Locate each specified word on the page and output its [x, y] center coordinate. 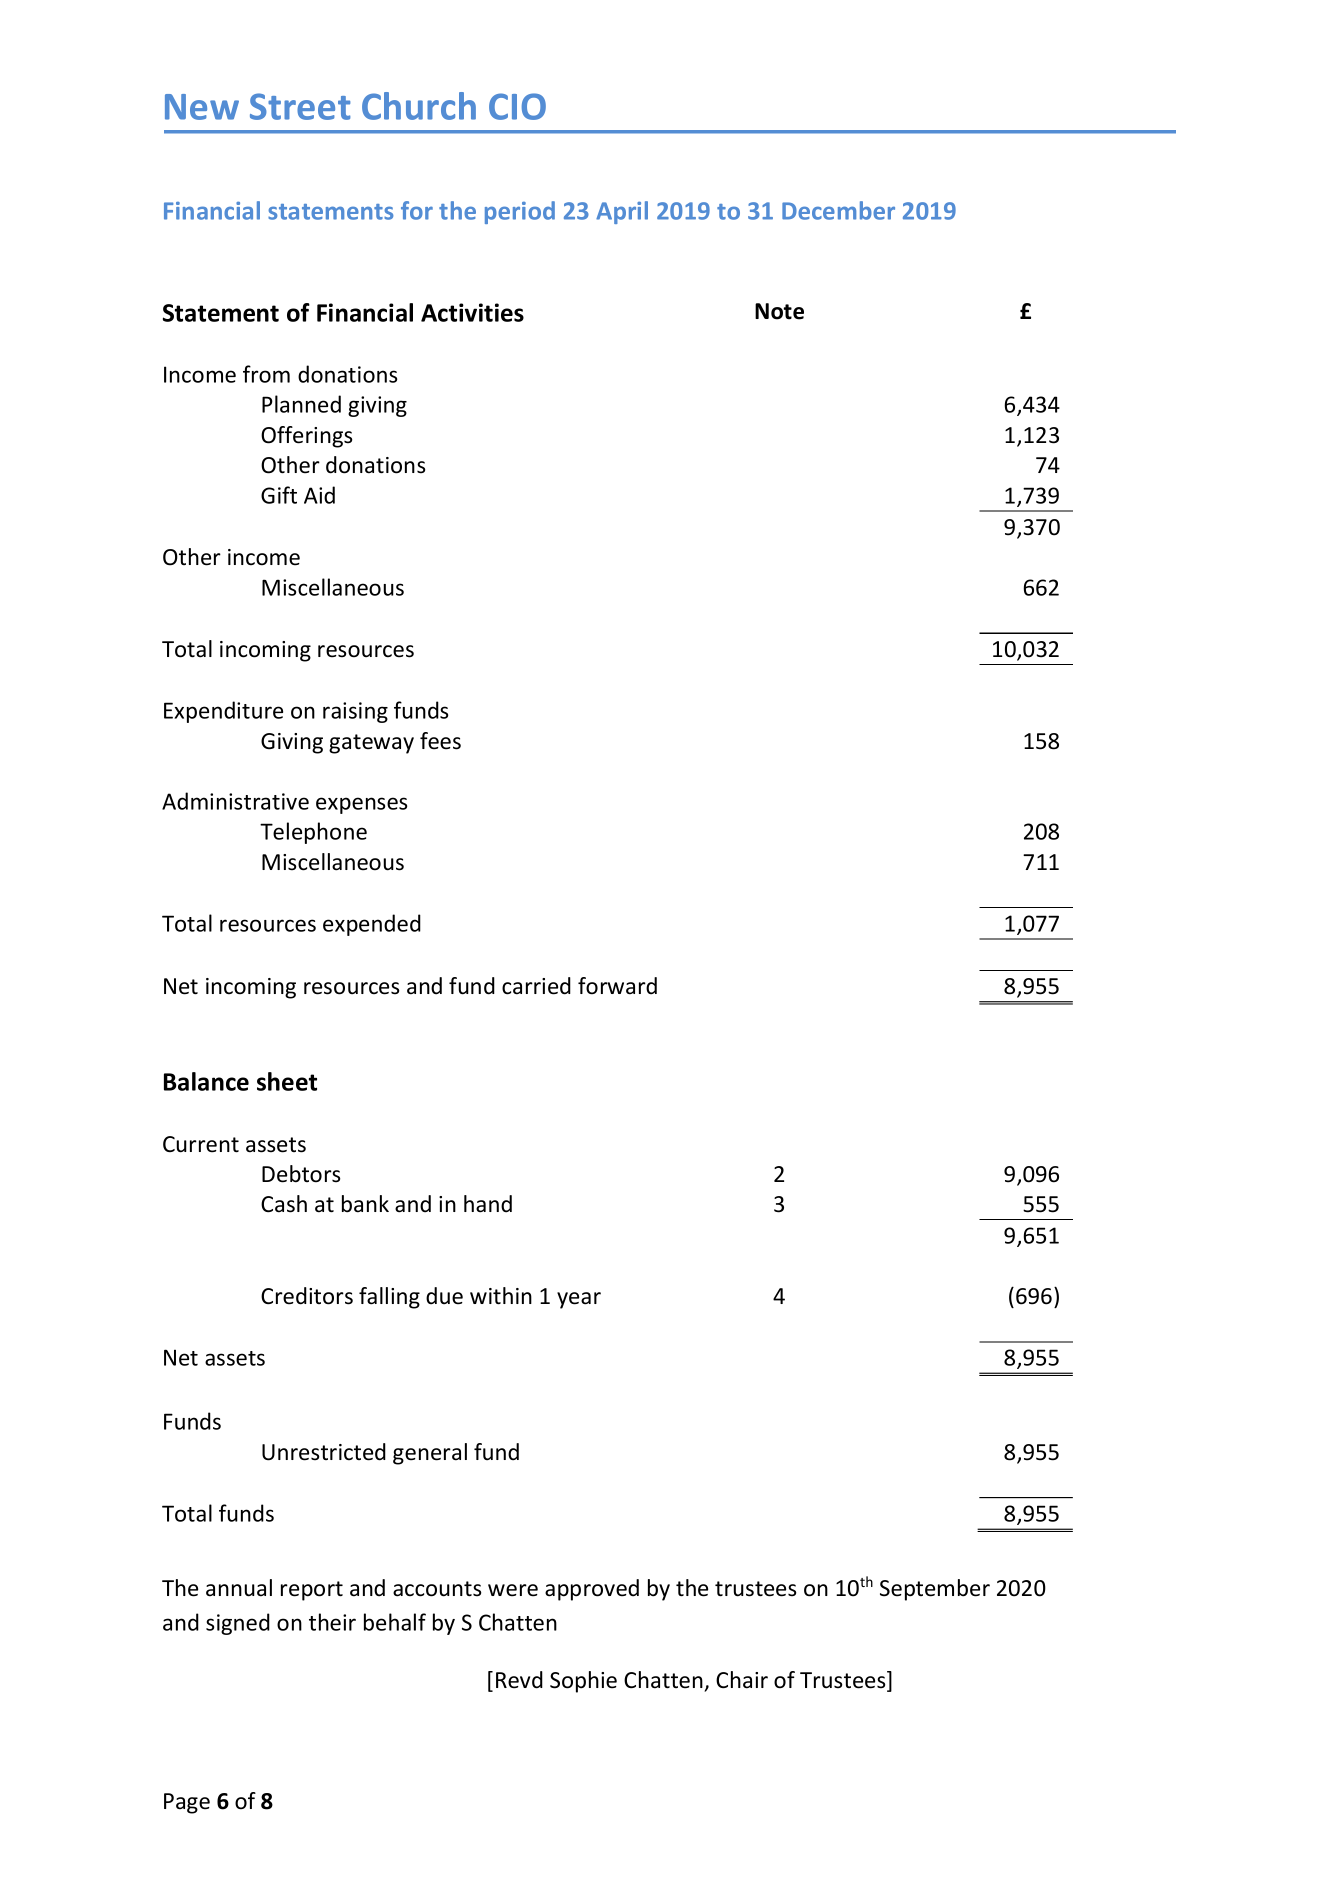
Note [779, 311]
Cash [284, 1204]
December [838, 210]
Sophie [583, 1682]
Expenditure [223, 712]
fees [440, 741]
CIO [517, 106]
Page [187, 1803]
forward [617, 986]
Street [300, 106]
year [579, 1300]
